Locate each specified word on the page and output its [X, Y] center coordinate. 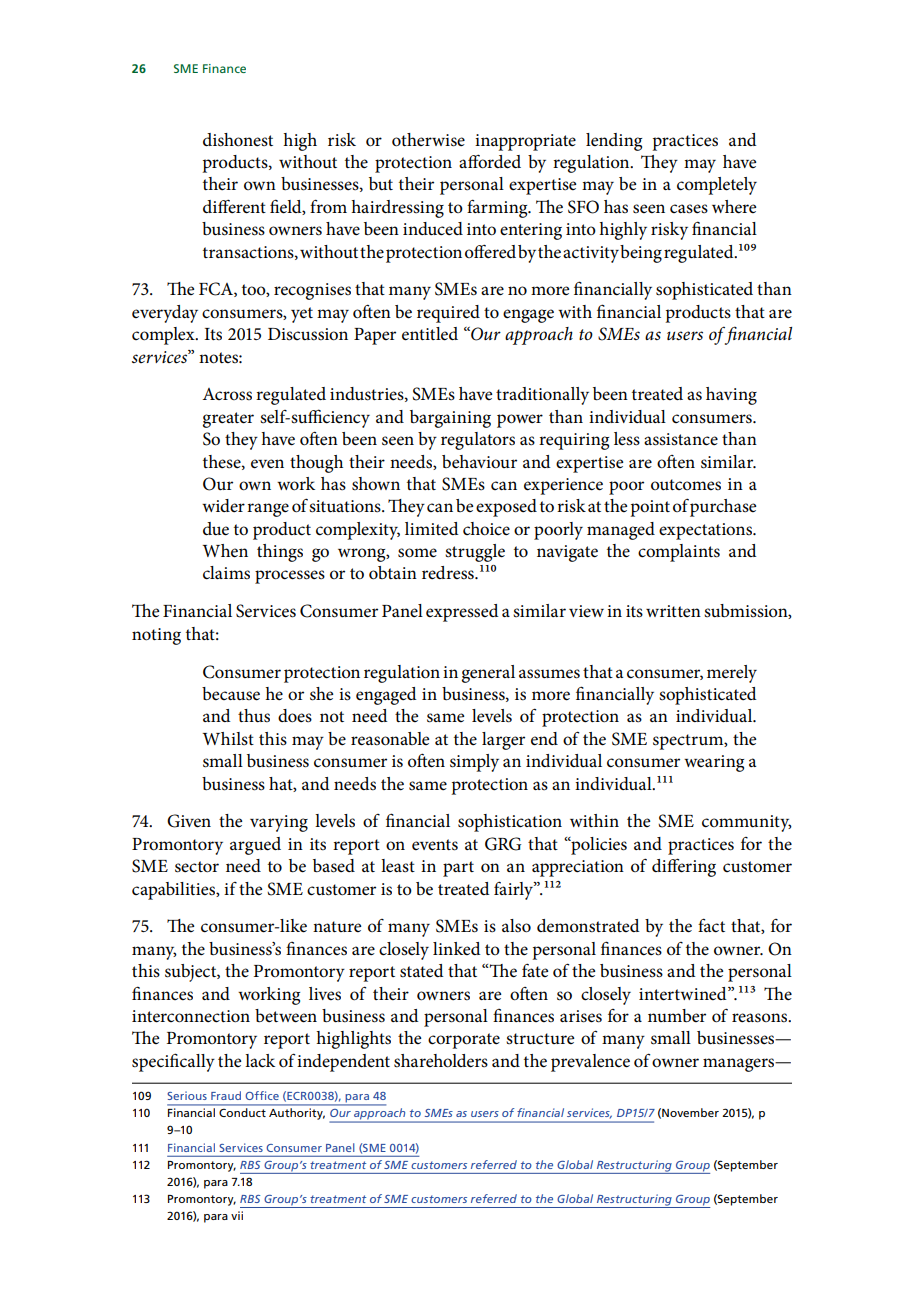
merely [732, 674]
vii [237, 1215]
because [231, 694]
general [488, 674]
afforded [490, 162]
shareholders [441, 1061]
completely [717, 186]
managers [740, 1065]
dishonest [238, 140]
